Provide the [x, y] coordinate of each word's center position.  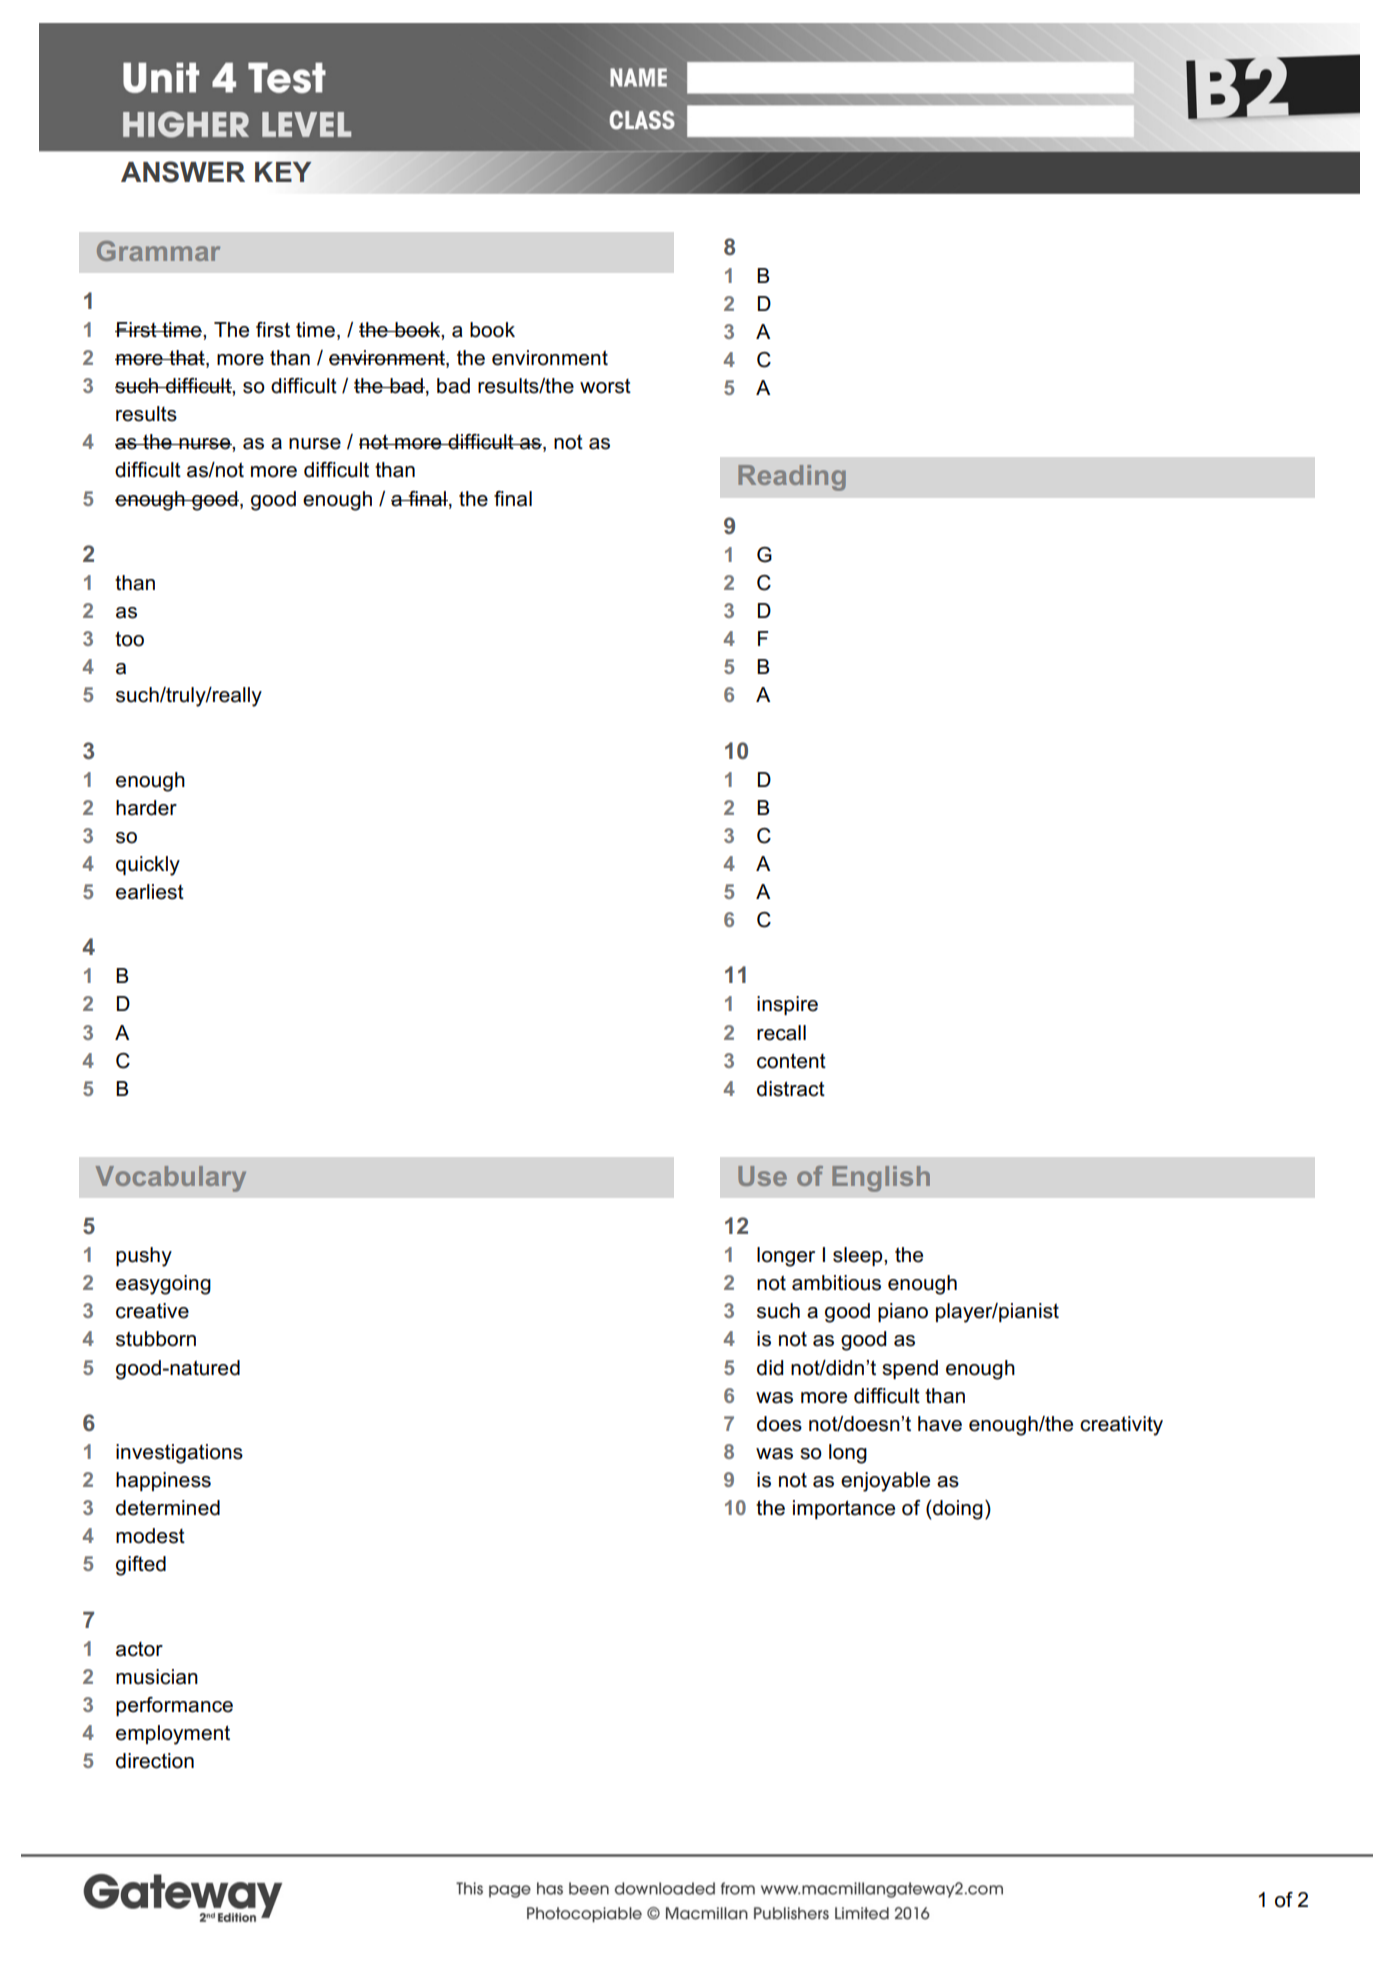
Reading [792, 478]
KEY [283, 172]
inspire [787, 1005]
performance [174, 1706]
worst [605, 386]
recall [781, 1033]
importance [844, 1509]
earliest [150, 892]
